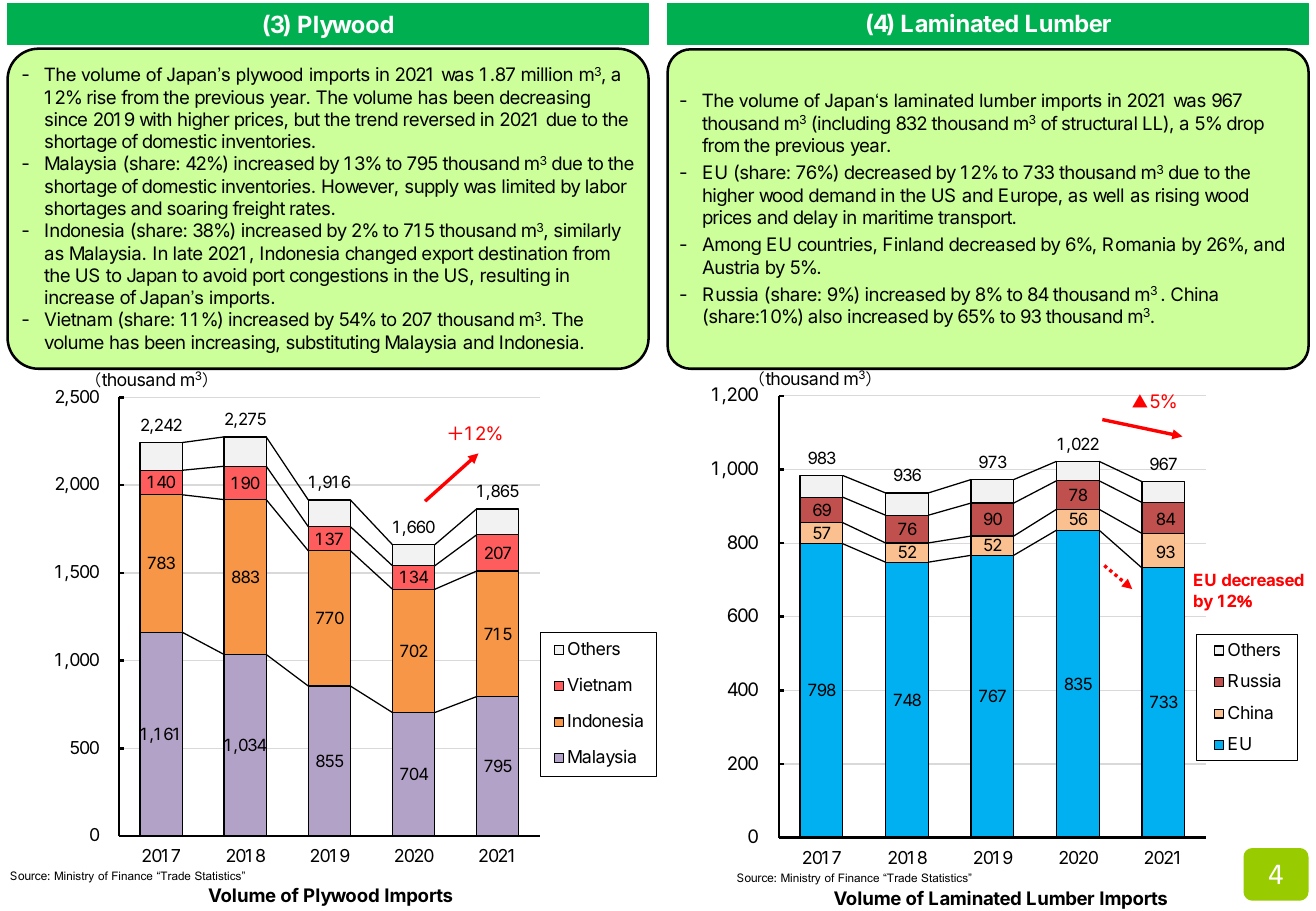 The height and width of the screenshot is (911, 1316). What do you see at coordinates (197, 210) in the screenshot?
I see `soaring` at bounding box center [197, 210].
